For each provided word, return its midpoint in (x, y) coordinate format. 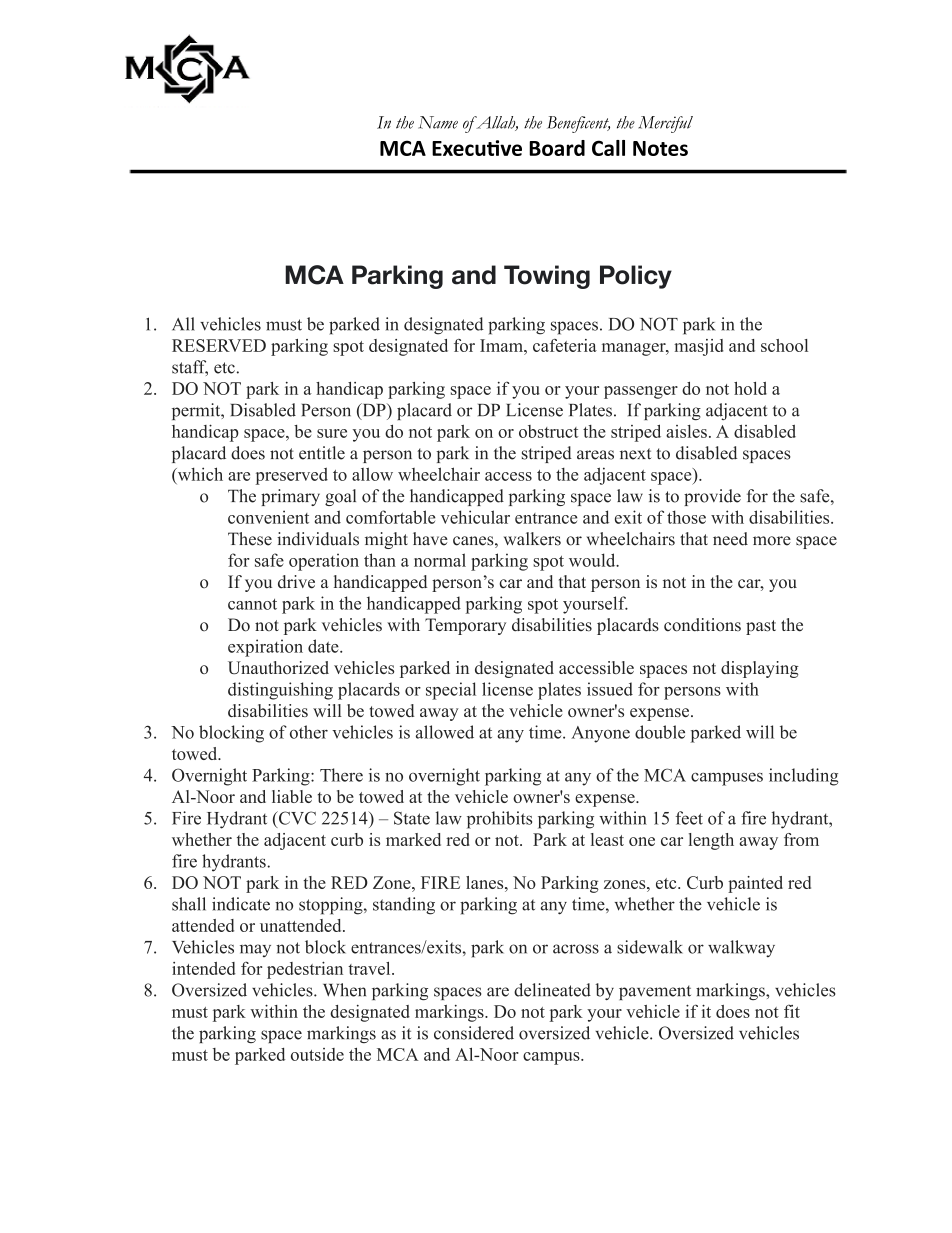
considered (474, 1033)
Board (557, 148)
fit (792, 1011)
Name (438, 122)
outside (317, 1054)
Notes (660, 148)
